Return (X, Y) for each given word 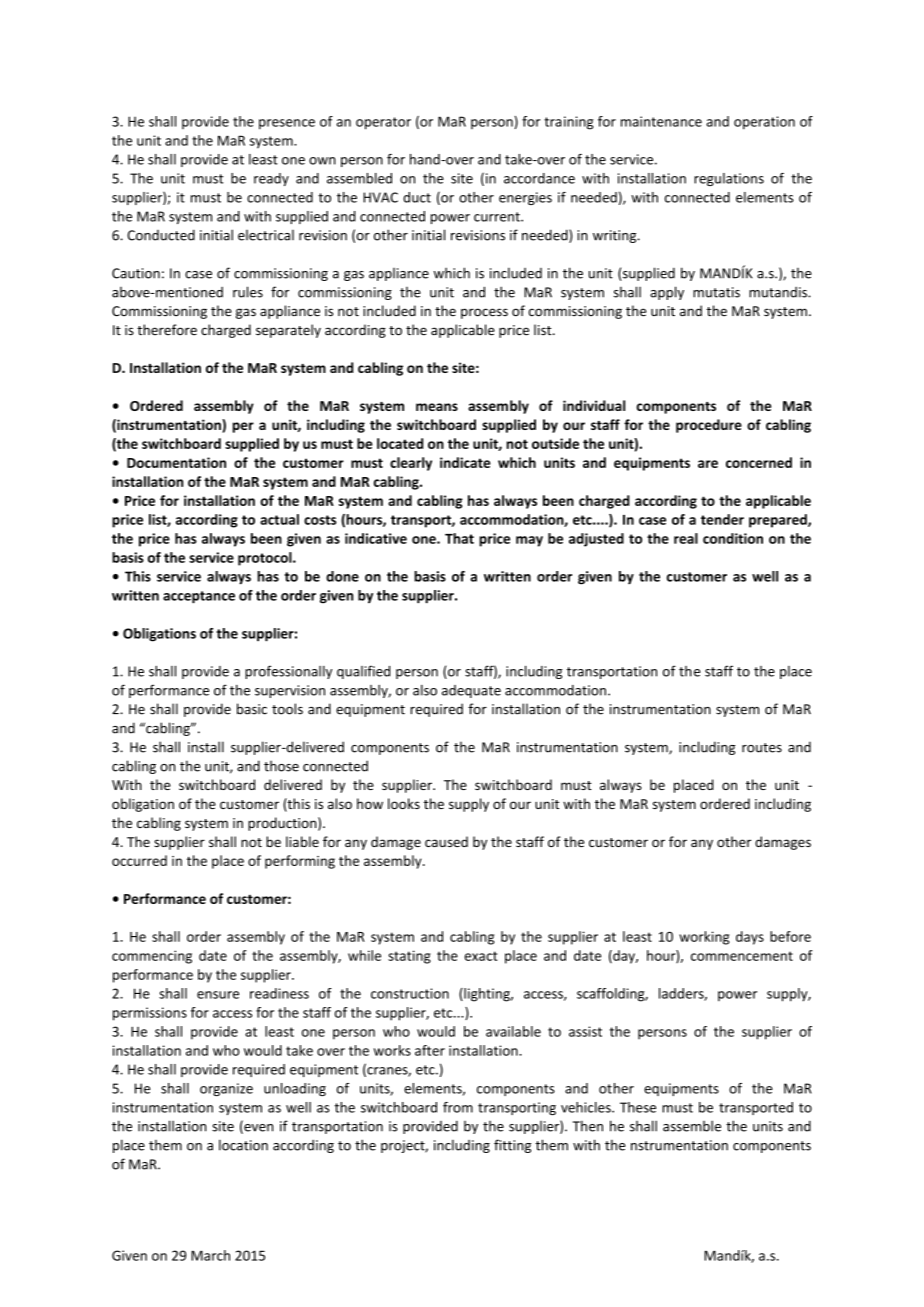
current (498, 217)
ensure (218, 995)
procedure (709, 426)
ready (271, 179)
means (437, 407)
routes (762, 748)
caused (446, 841)
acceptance (199, 597)
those (281, 766)
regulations (729, 179)
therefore (167, 330)
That (459, 538)
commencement (742, 956)
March (210, 1255)
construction (410, 993)
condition (733, 538)
